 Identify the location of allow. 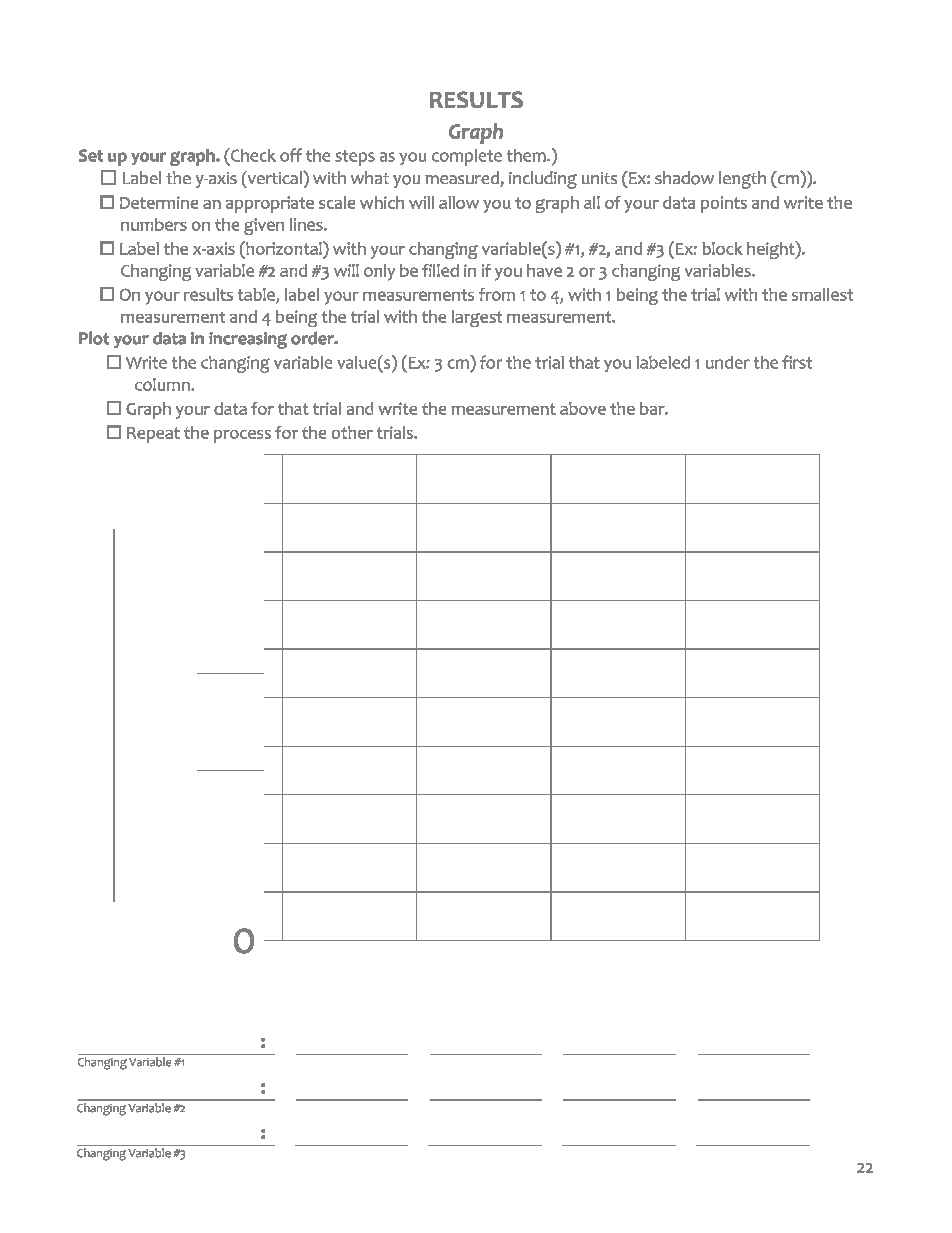
(459, 202).
